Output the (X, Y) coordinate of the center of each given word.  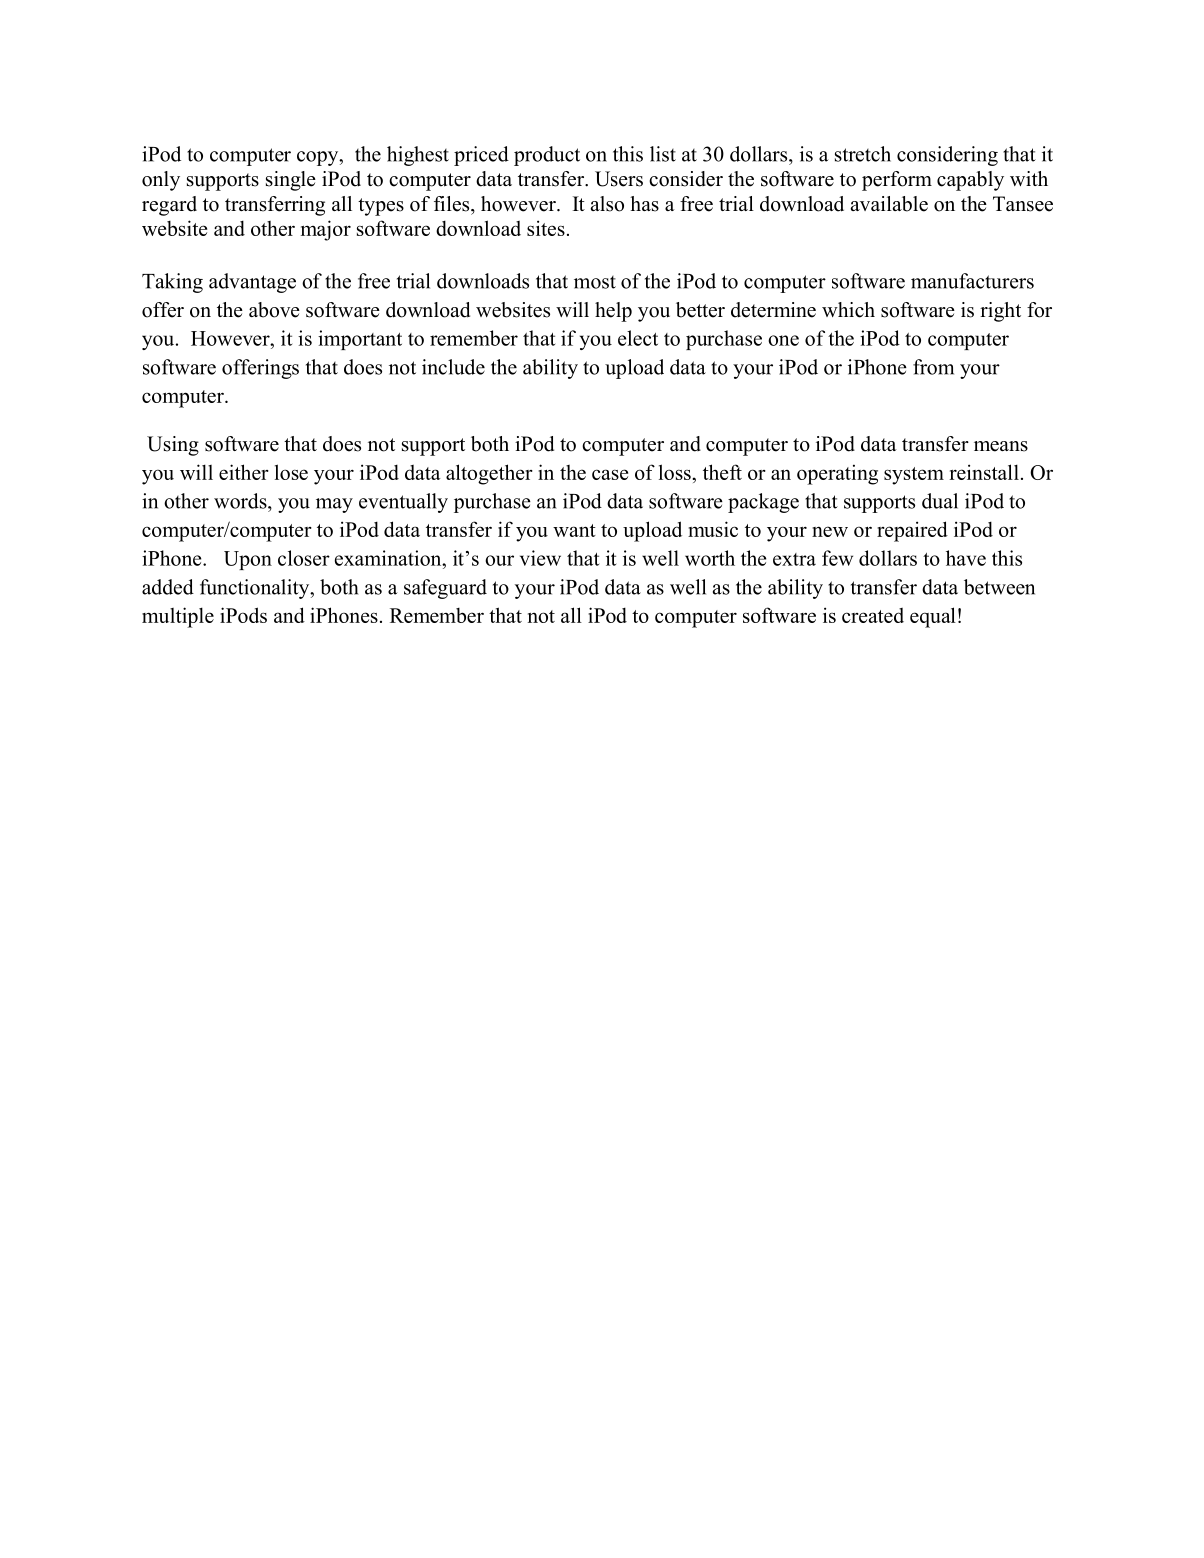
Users (619, 179)
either (244, 472)
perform (897, 181)
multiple (178, 617)
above (274, 310)
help (613, 312)
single (291, 181)
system (914, 476)
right (1000, 312)
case (610, 474)
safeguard (445, 589)
